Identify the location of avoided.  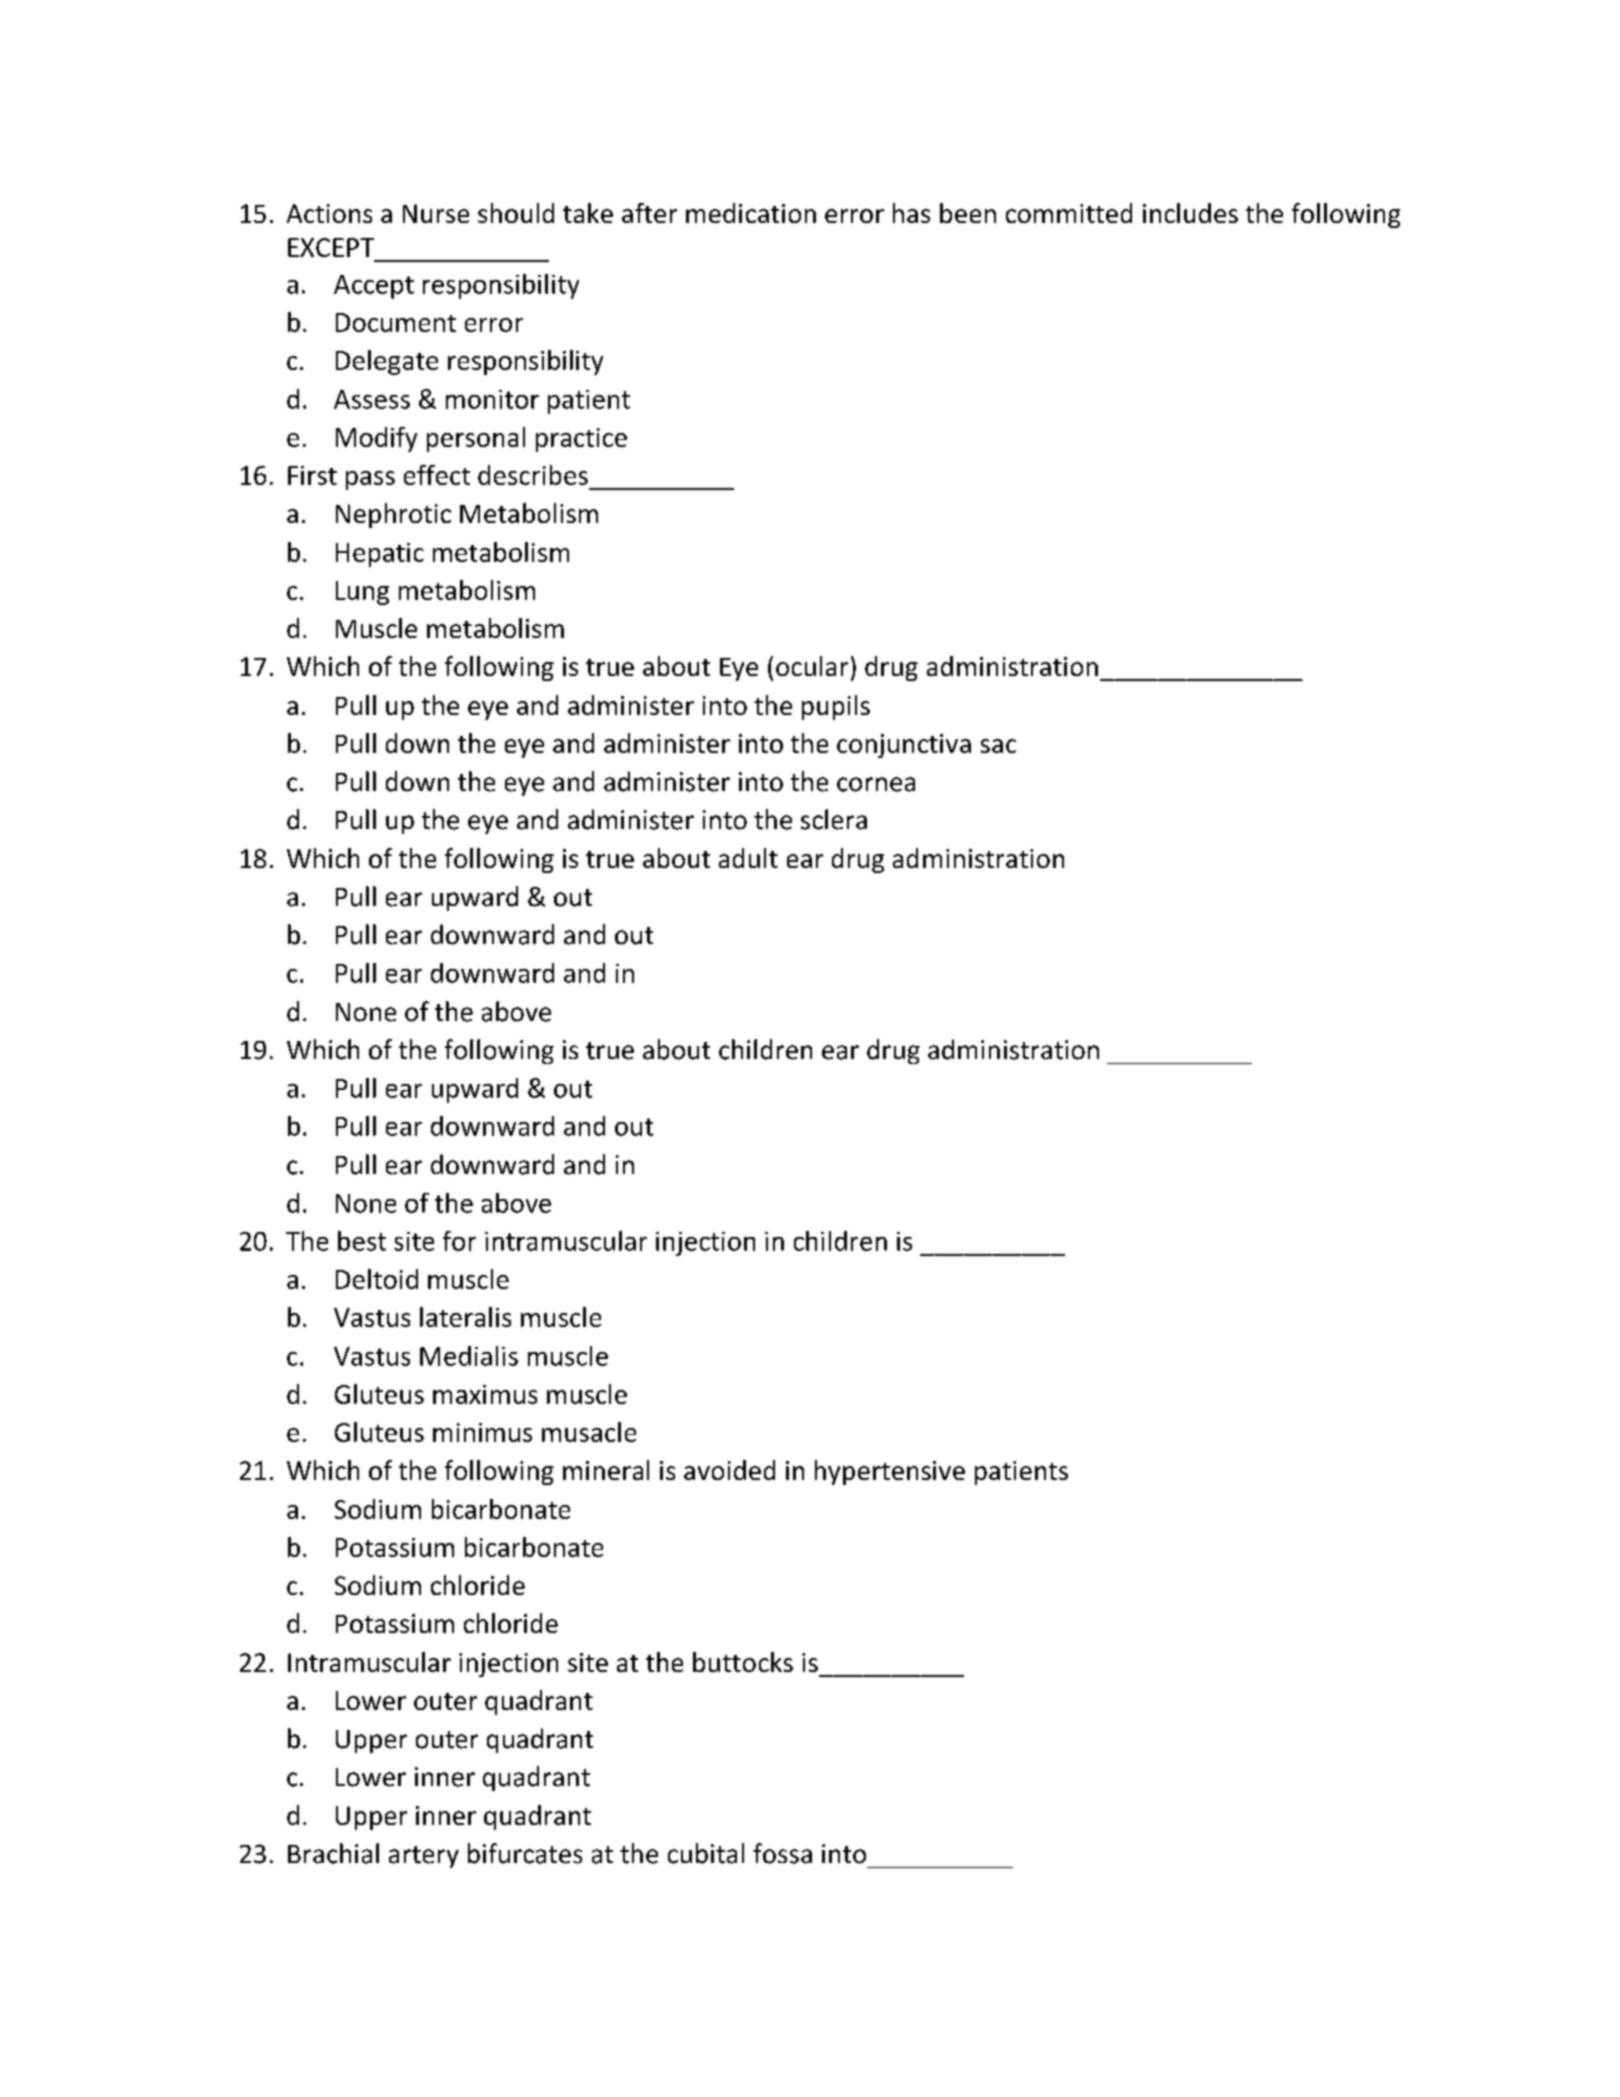
(729, 1470).
